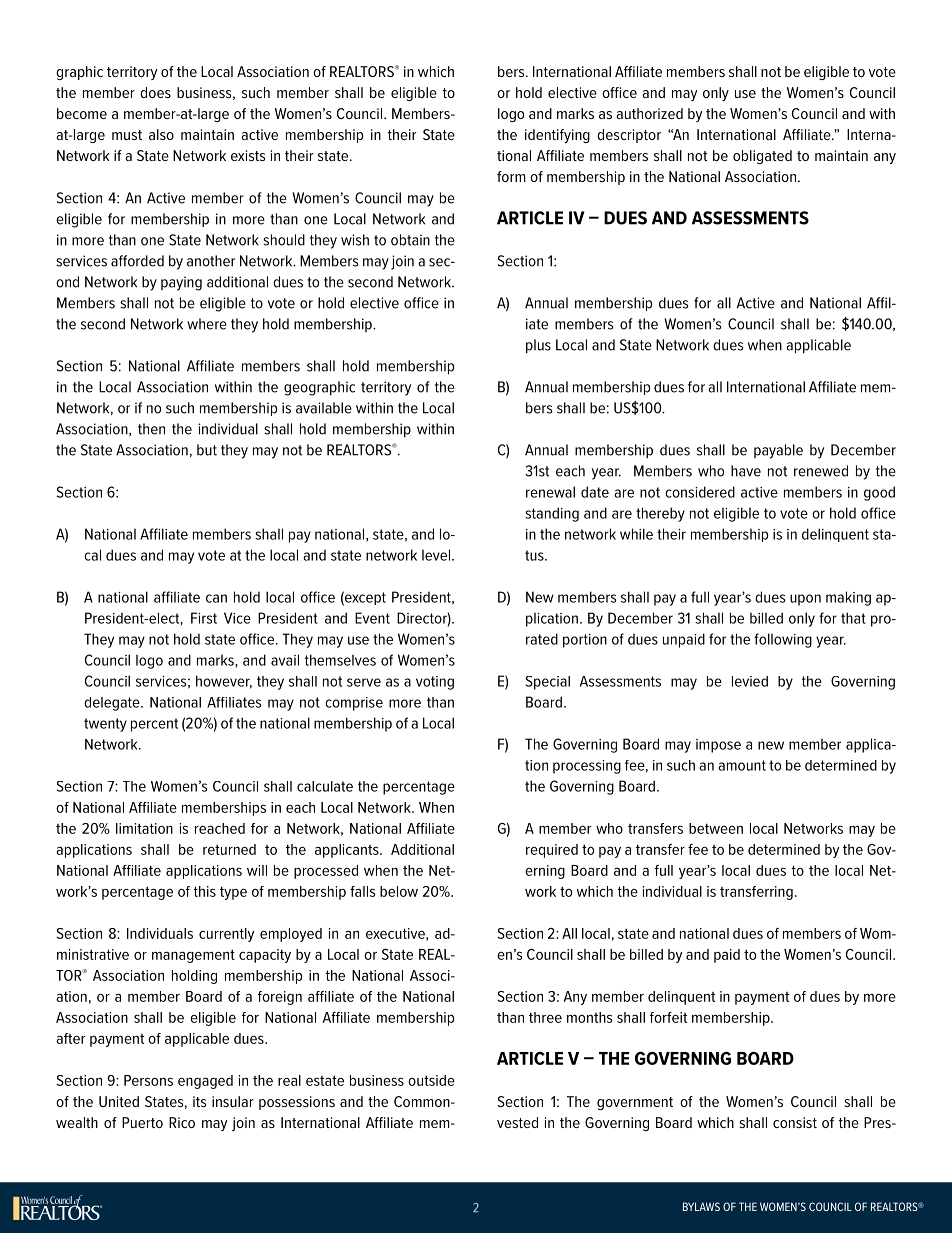 Image resolution: width=952 pixels, height=1233 pixels. Describe the element at coordinates (193, 956) in the document. I see `management` at that location.
